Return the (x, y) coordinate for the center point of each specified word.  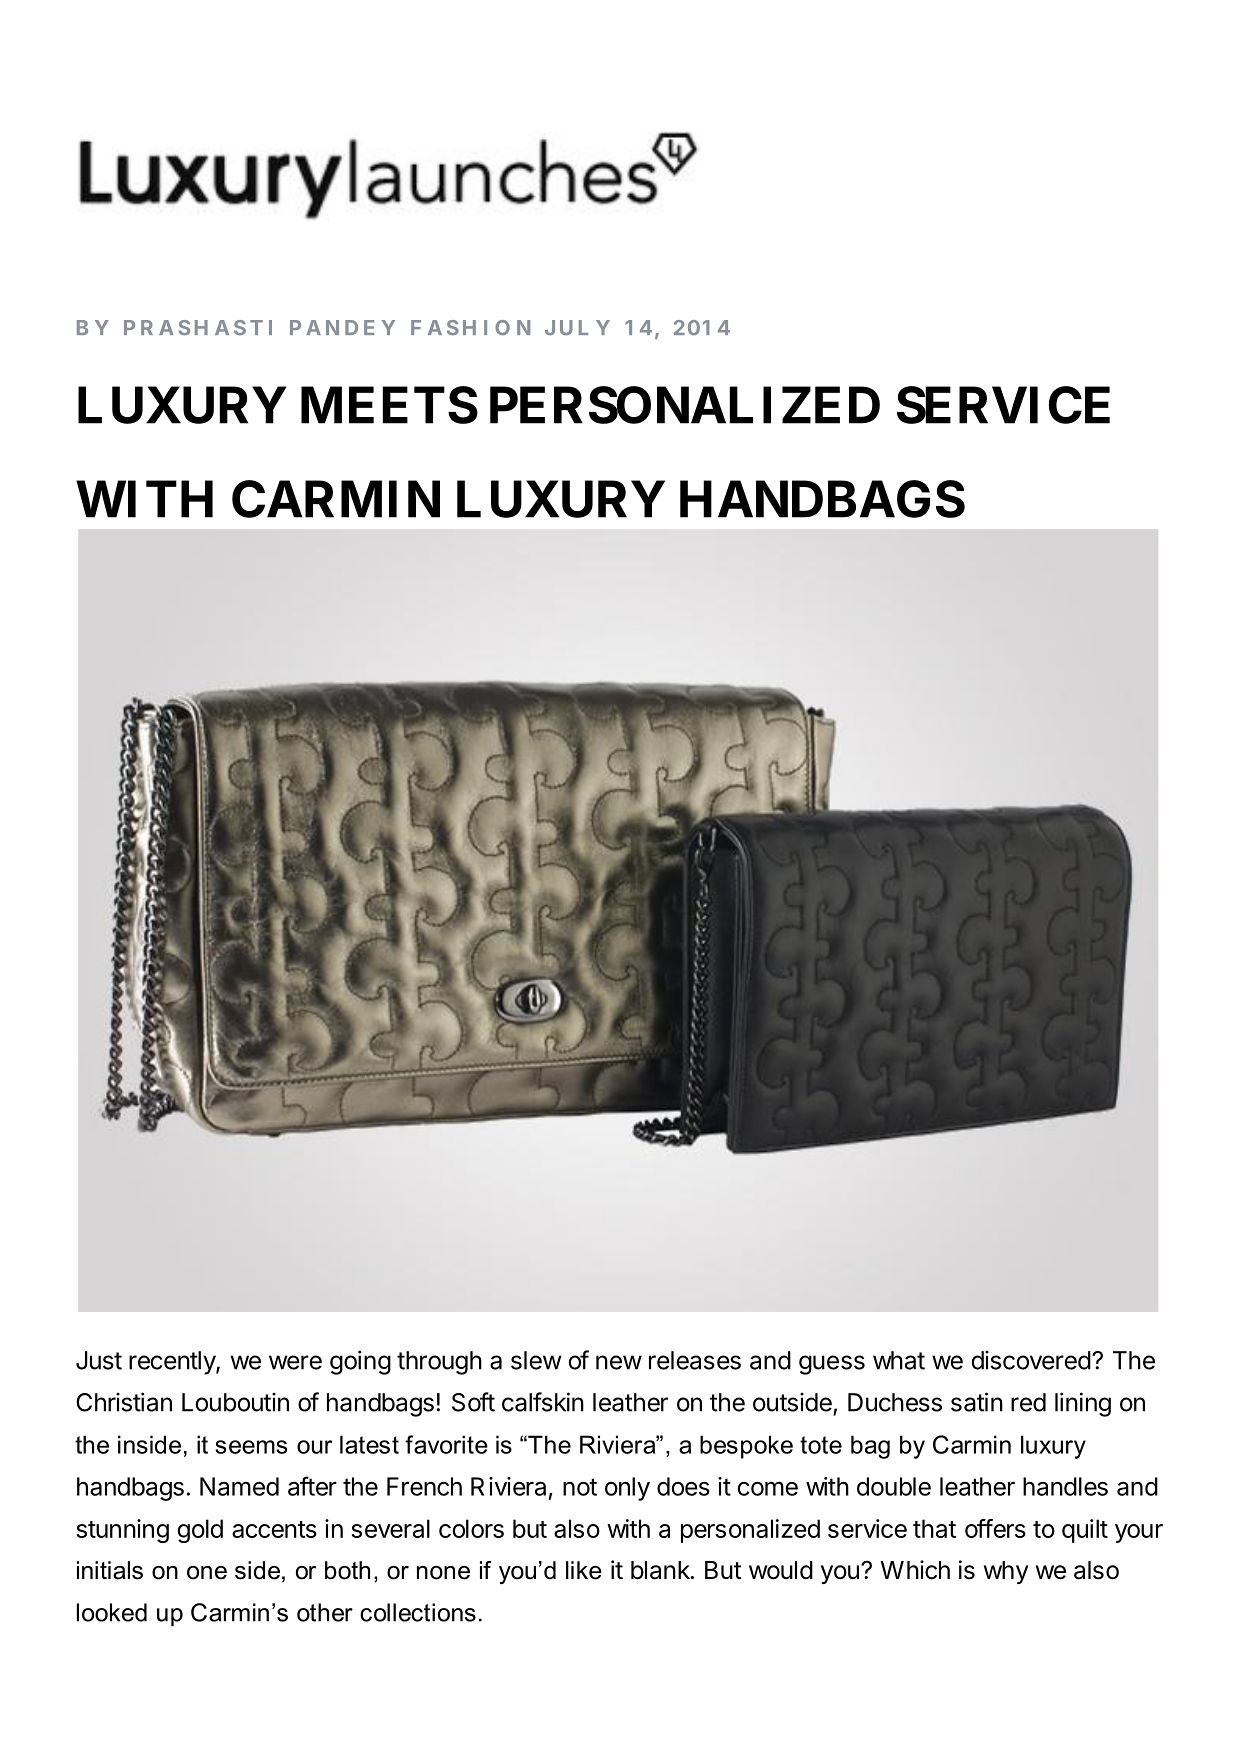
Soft (473, 1402)
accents (274, 1529)
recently (173, 1363)
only (627, 1489)
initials (110, 1570)
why (1006, 1572)
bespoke (746, 1447)
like (584, 1570)
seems (251, 1447)
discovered (1031, 1360)
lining (1083, 1404)
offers (995, 1528)
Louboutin (235, 1402)
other (325, 1612)
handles (1065, 1486)
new (619, 1362)
